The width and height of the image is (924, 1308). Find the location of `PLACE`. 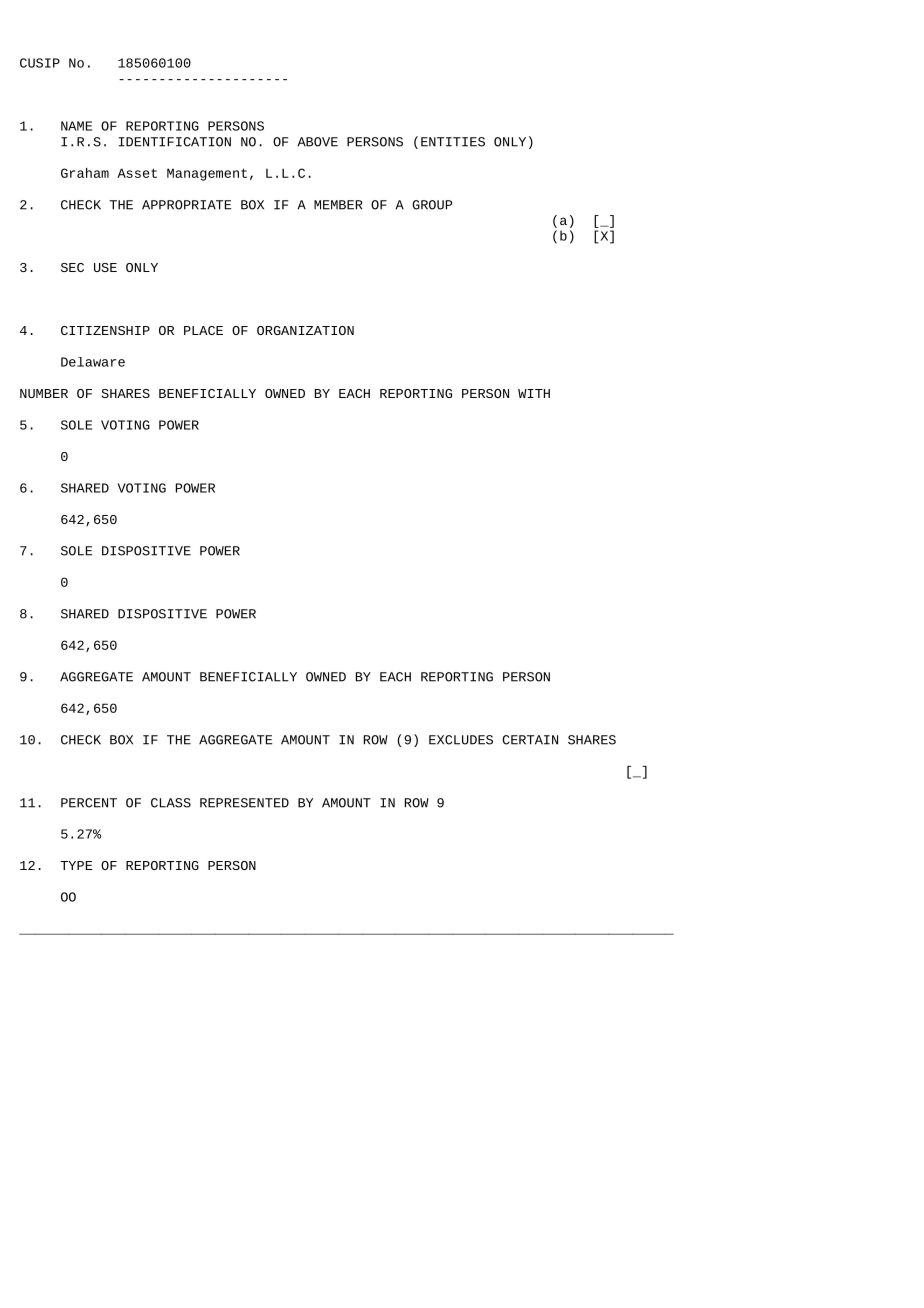

PLACE is located at coordinates (203, 330).
